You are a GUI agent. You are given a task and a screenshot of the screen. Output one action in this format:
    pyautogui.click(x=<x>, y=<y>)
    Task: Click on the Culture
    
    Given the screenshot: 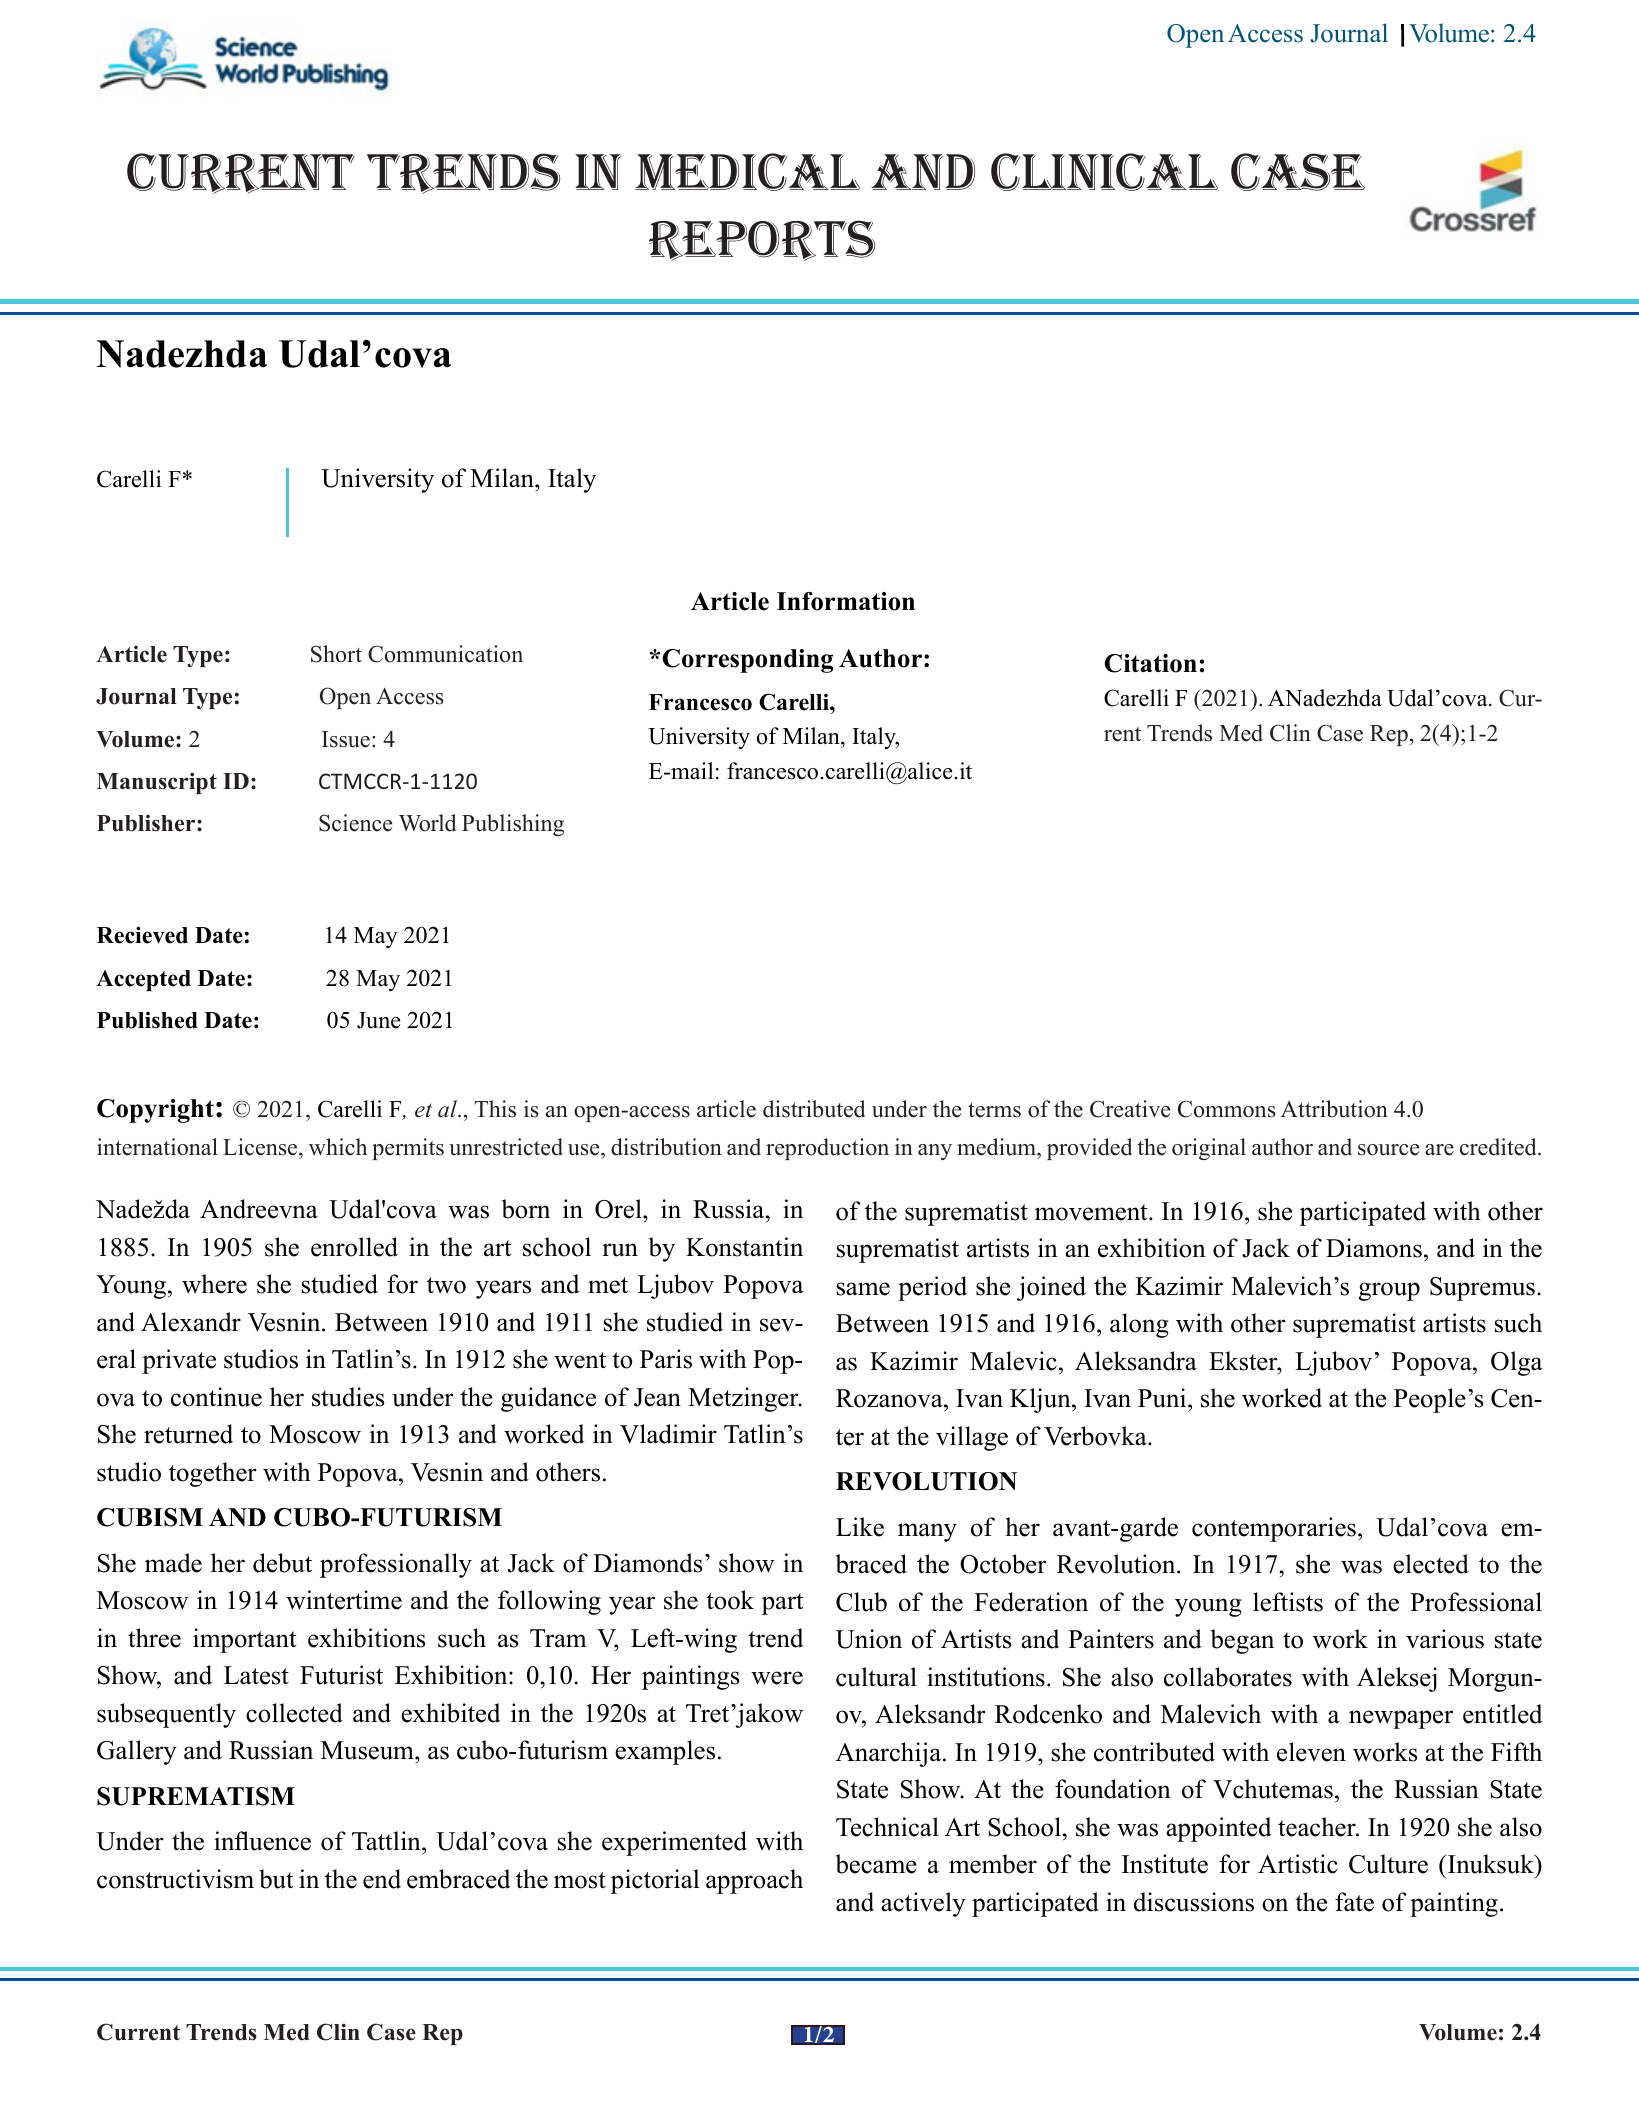 What is the action you would take?
    pyautogui.click(x=1388, y=1864)
